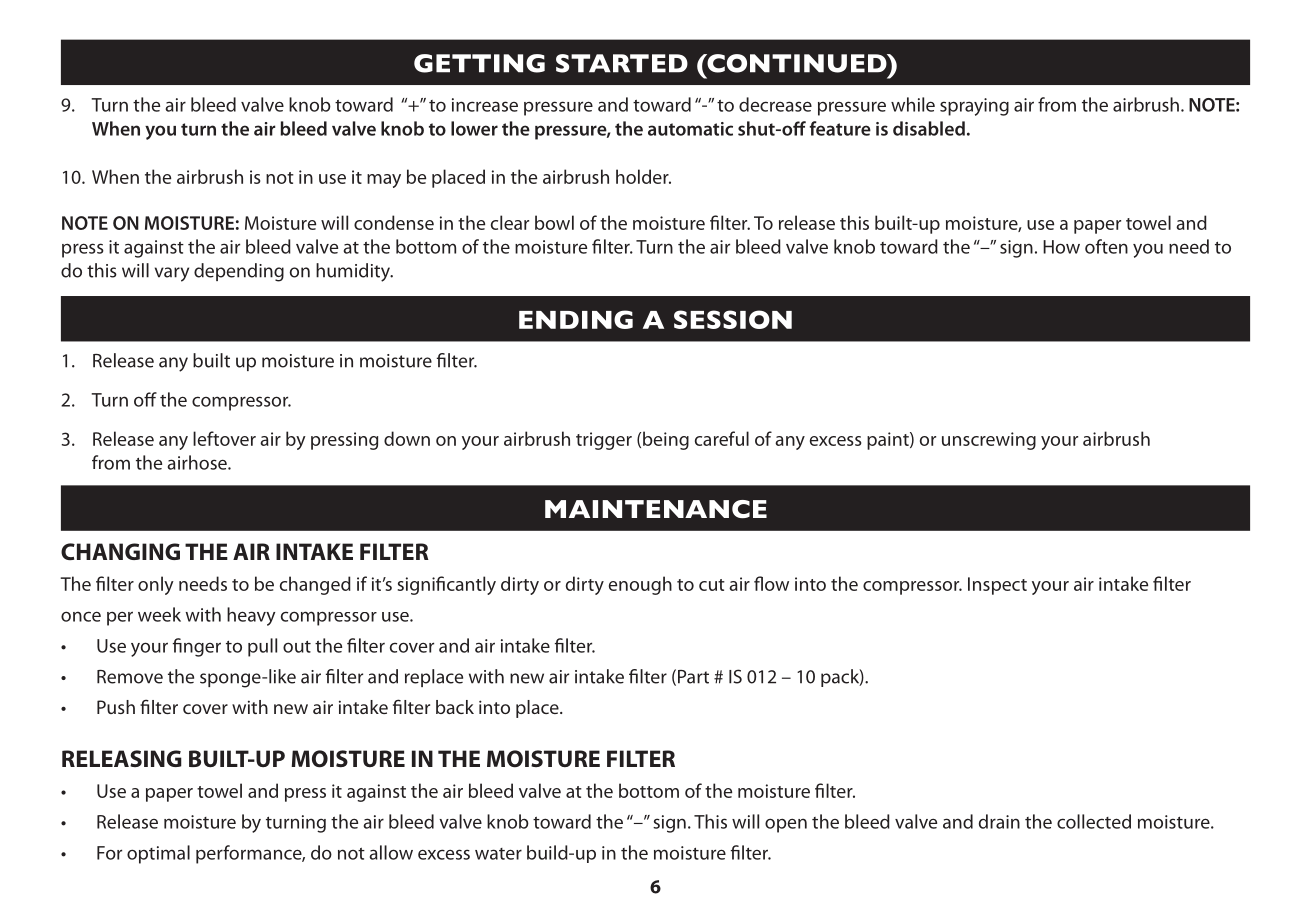 Image resolution: width=1311 pixels, height=924 pixels. I want to click on GETTING, so click(479, 63).
